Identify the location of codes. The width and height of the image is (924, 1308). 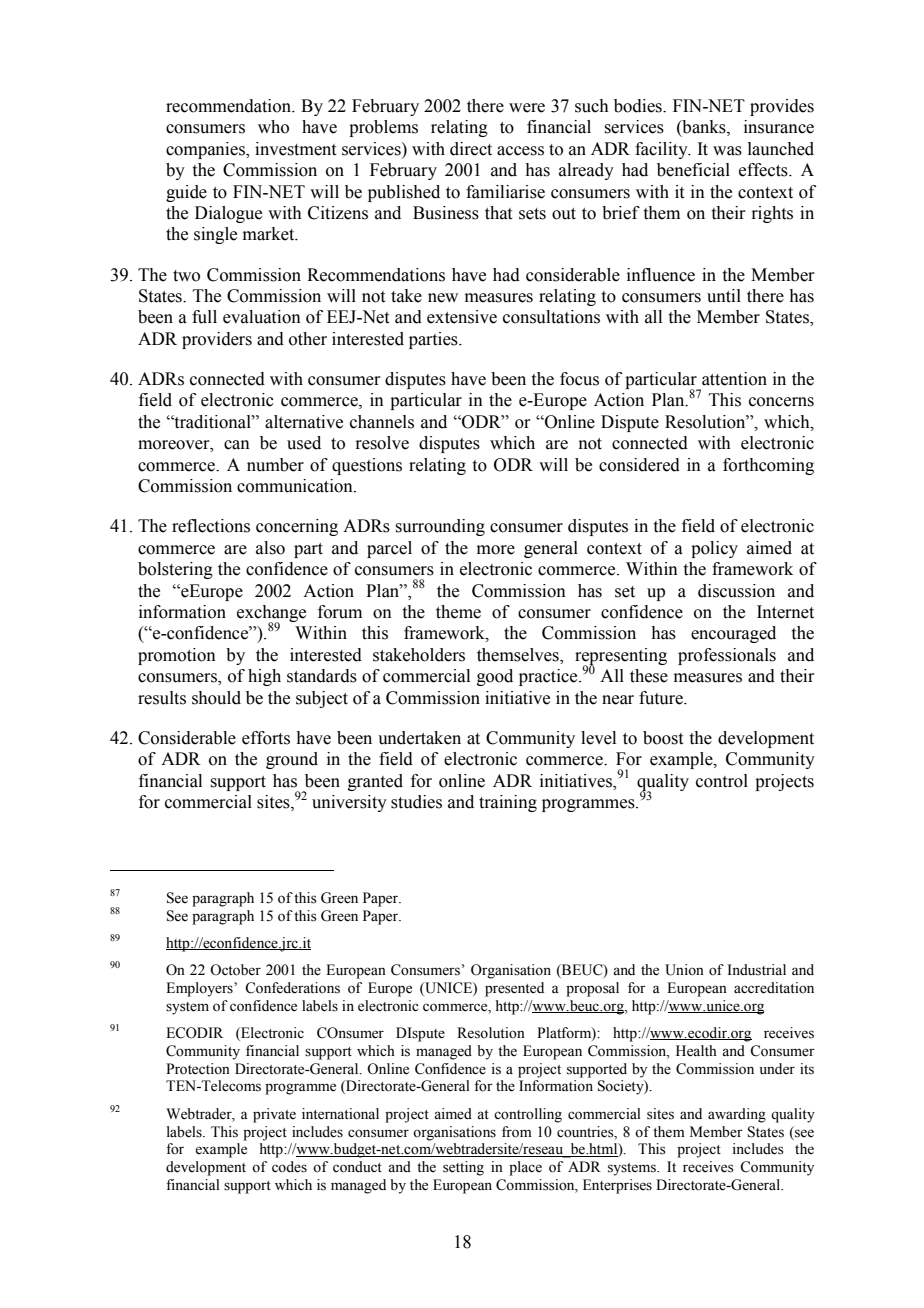
(289, 1167).
